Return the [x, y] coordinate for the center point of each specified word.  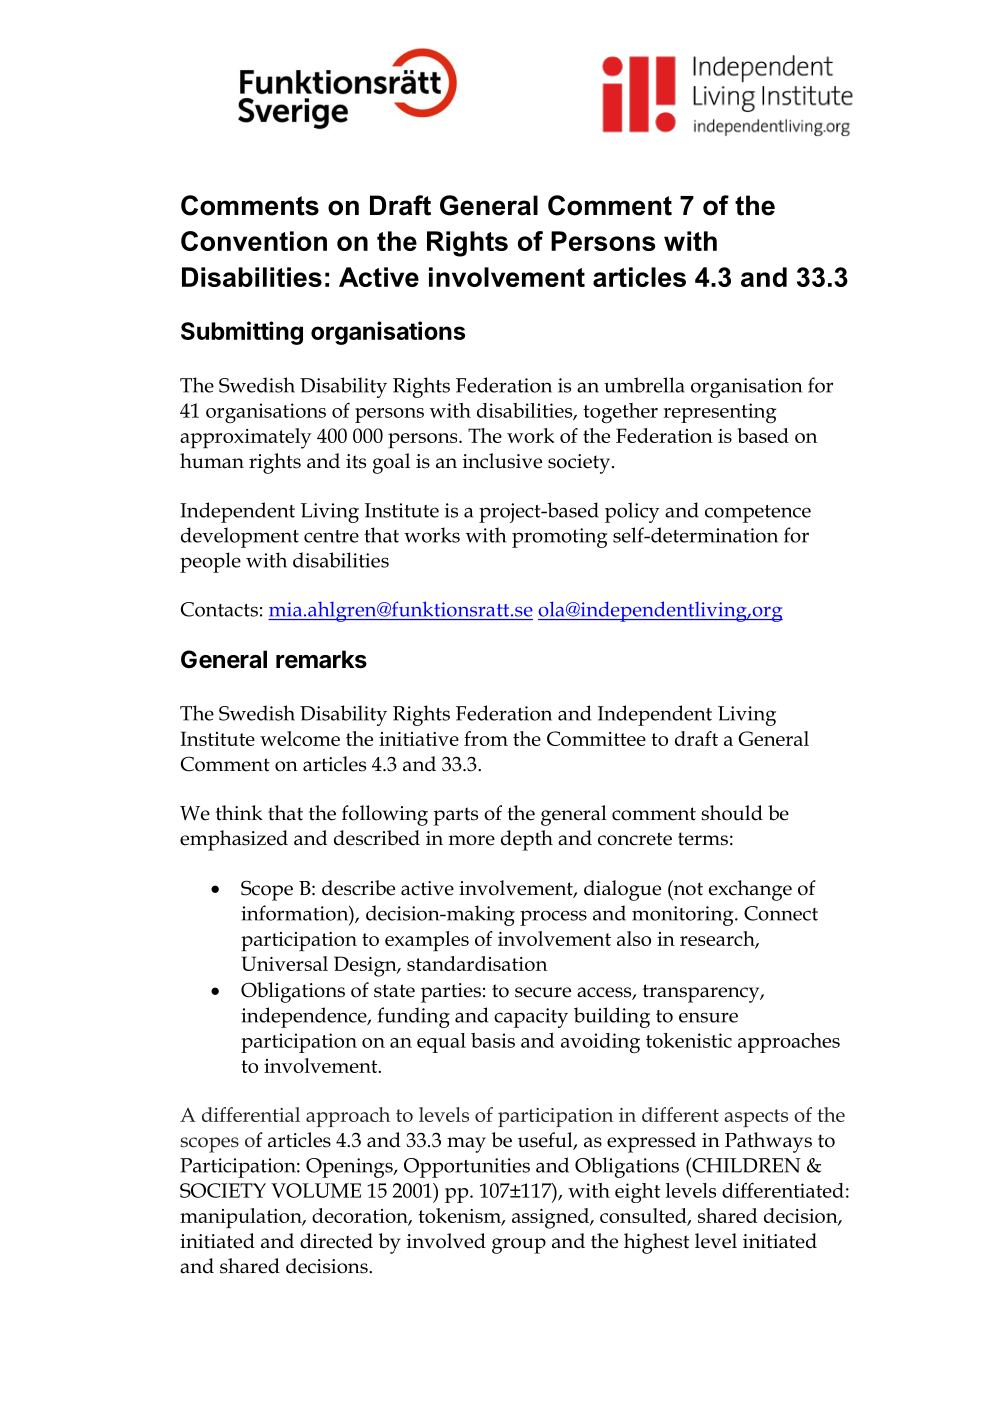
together [620, 413]
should [732, 813]
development [240, 537]
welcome [300, 738]
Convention [254, 241]
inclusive [502, 461]
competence [758, 514]
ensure [708, 1017]
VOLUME [316, 1190]
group [519, 1246]
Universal [284, 963]
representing [719, 413]
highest [656, 1243]
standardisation [477, 963]
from [486, 738]
